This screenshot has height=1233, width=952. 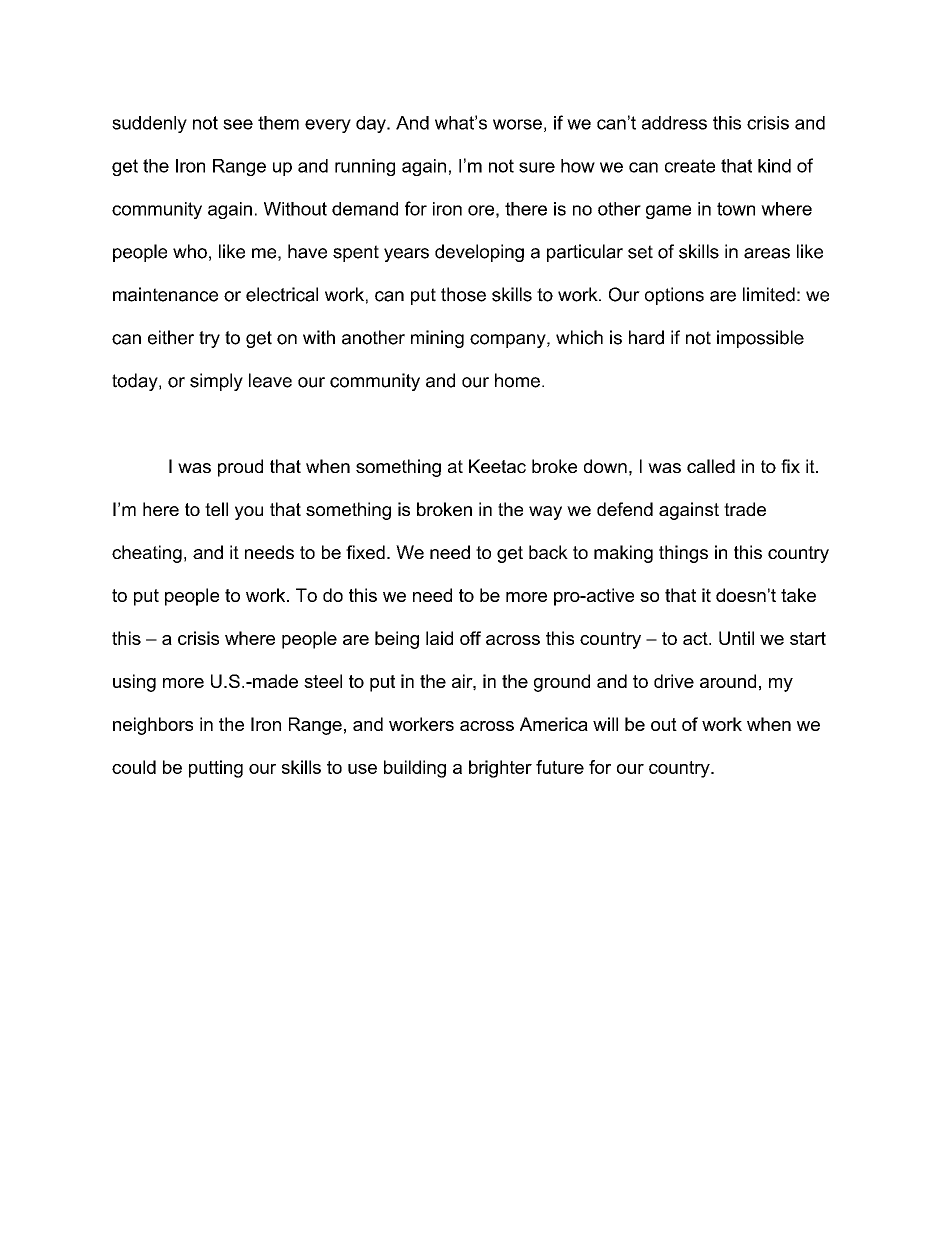 What do you see at coordinates (238, 124) in the screenshot?
I see `see` at bounding box center [238, 124].
